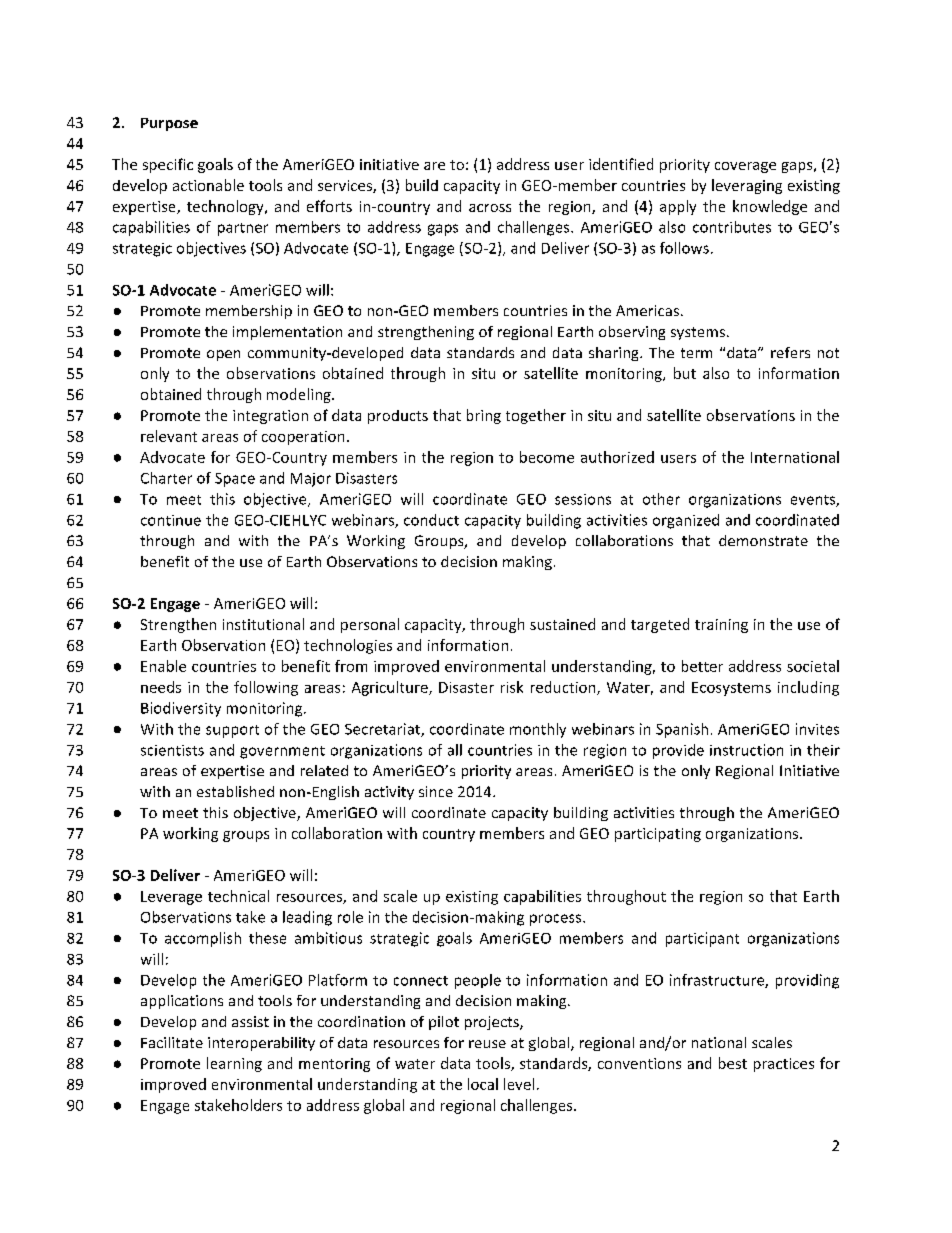 This screenshot has height=1233, width=952. What do you see at coordinates (208, 185) in the screenshot?
I see `actionable` at bounding box center [208, 185].
